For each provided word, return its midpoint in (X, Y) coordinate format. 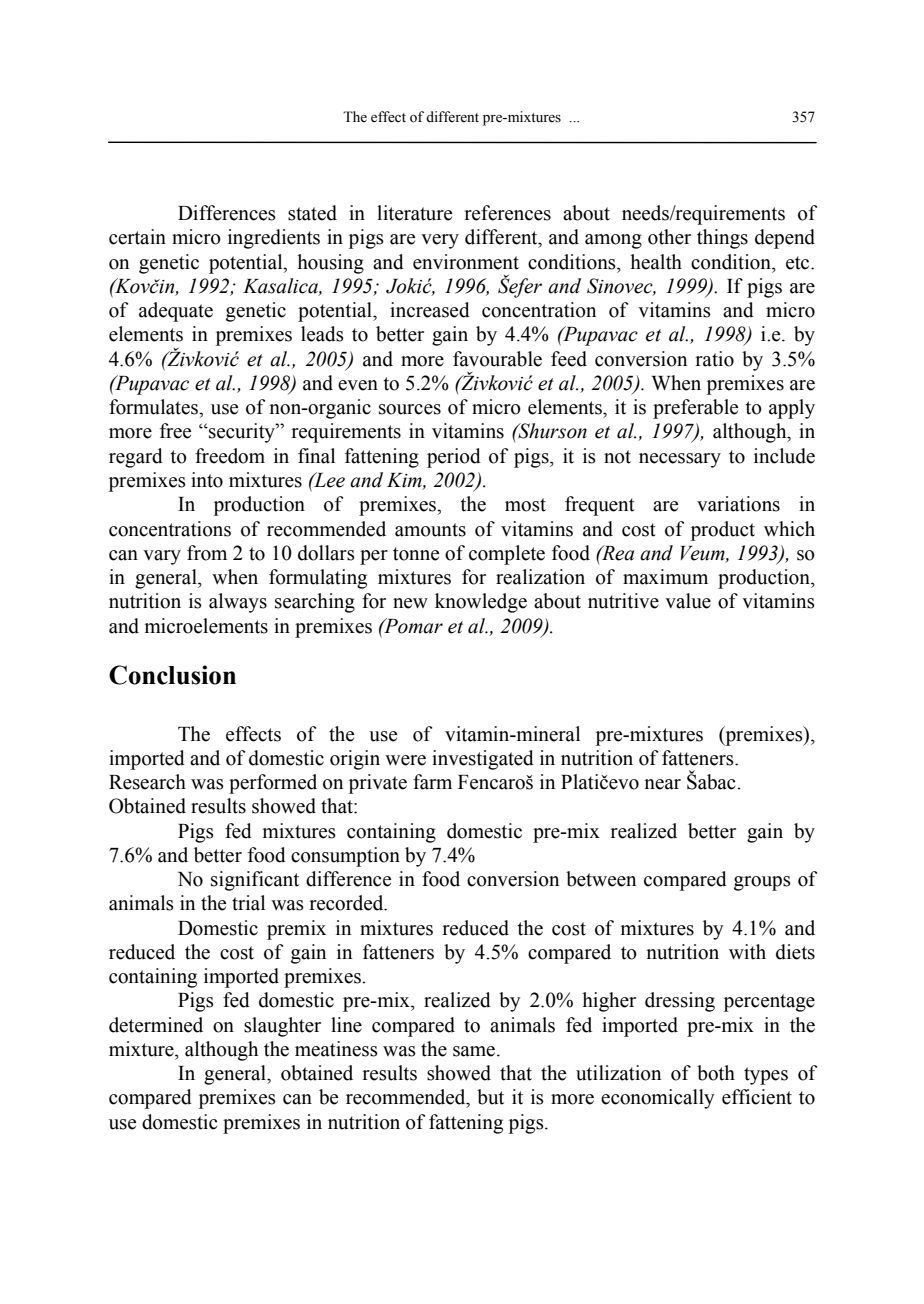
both (716, 1073)
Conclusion (172, 675)
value (688, 601)
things (722, 239)
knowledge (481, 603)
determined (156, 1025)
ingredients (274, 239)
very (440, 241)
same (475, 1051)
